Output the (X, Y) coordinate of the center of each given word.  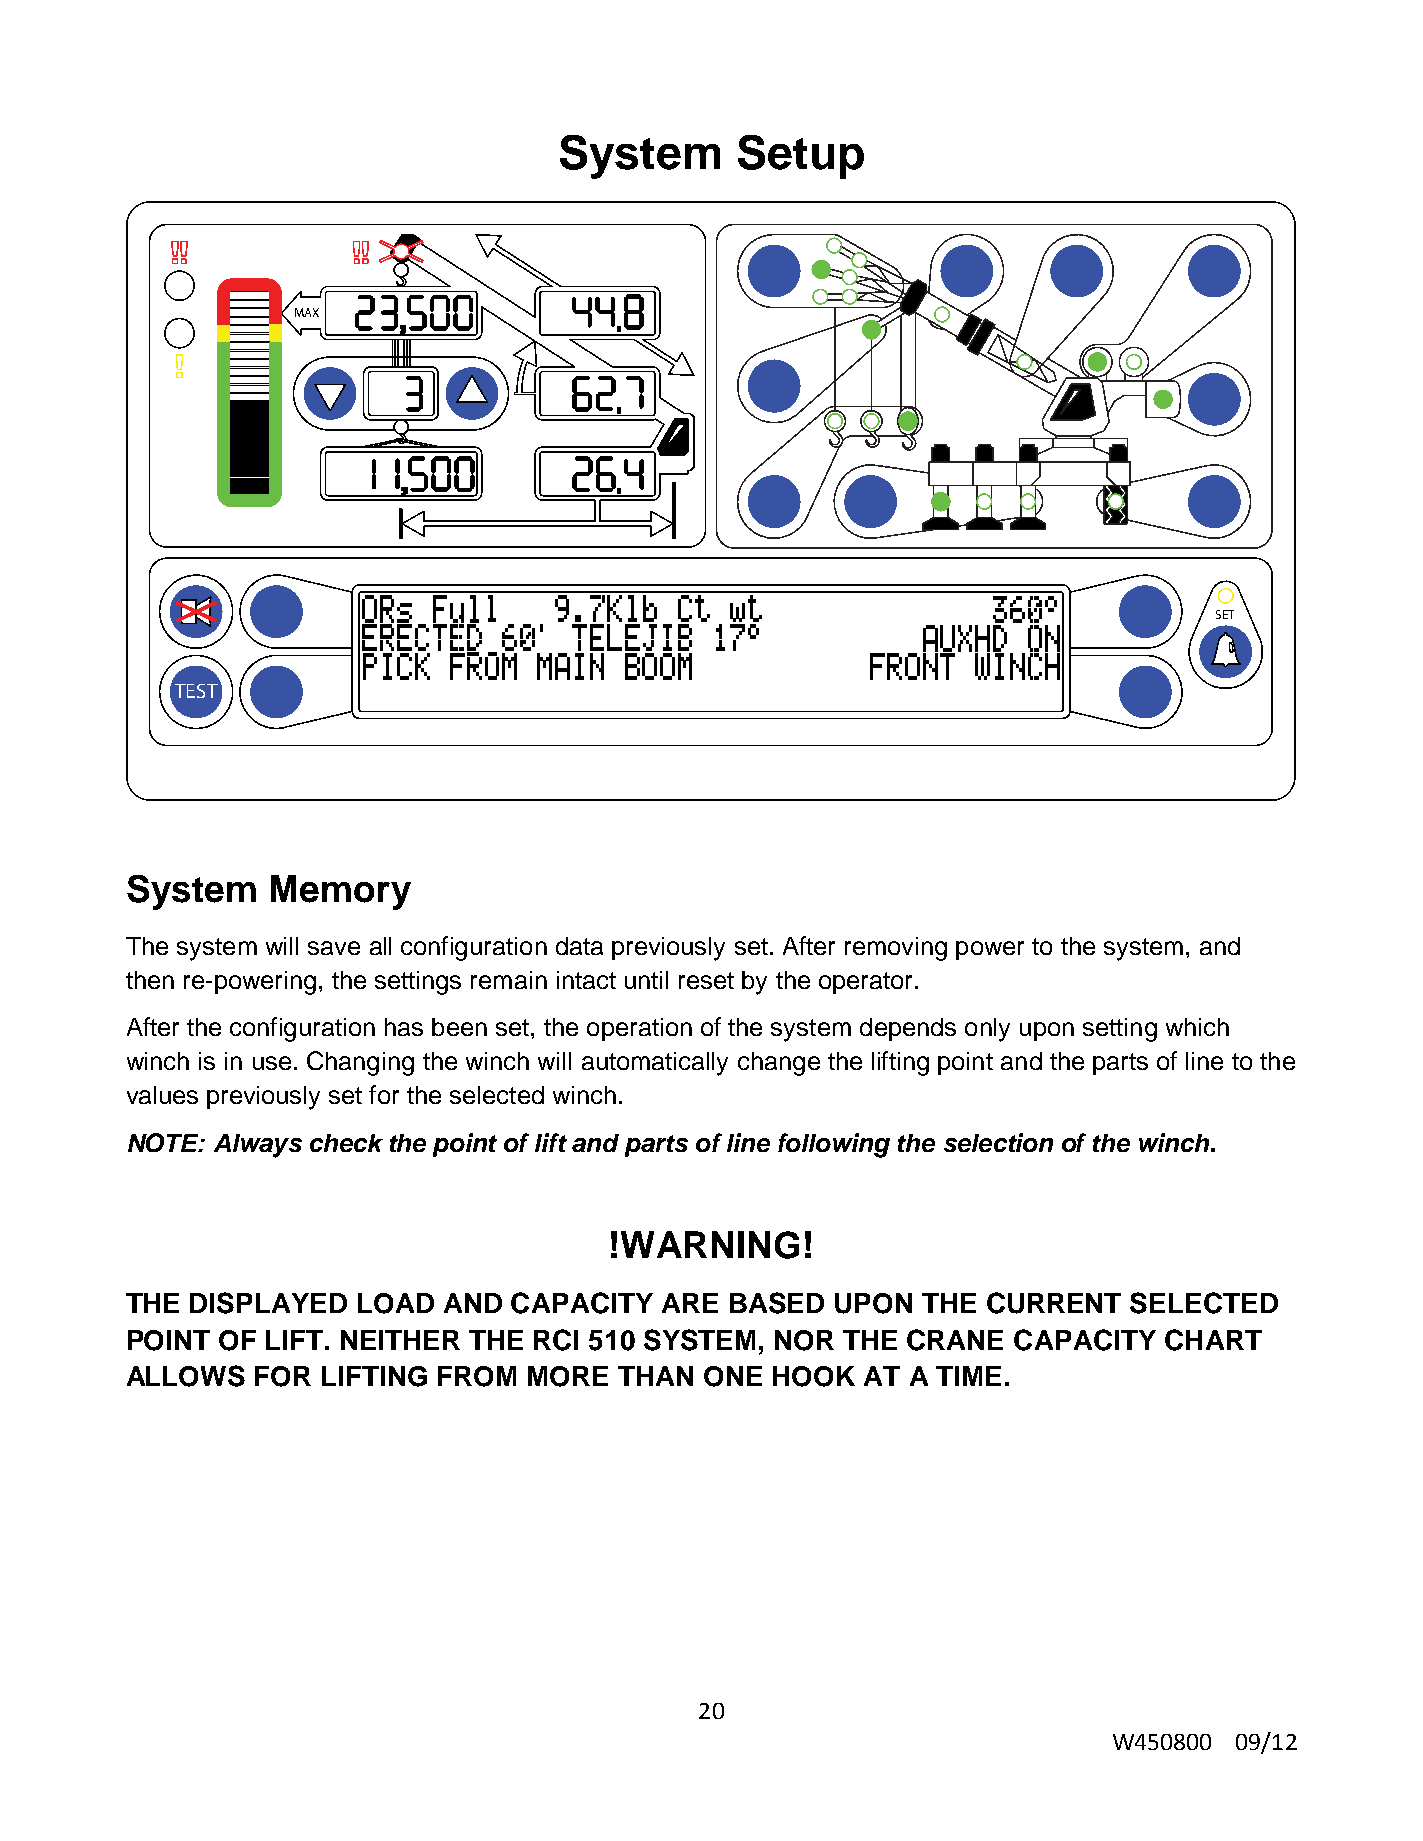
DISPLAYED (268, 1303)
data (579, 946)
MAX (307, 312)
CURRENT (1054, 1303)
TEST (196, 691)
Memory (341, 892)
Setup (801, 157)
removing (896, 949)
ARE (690, 1303)
